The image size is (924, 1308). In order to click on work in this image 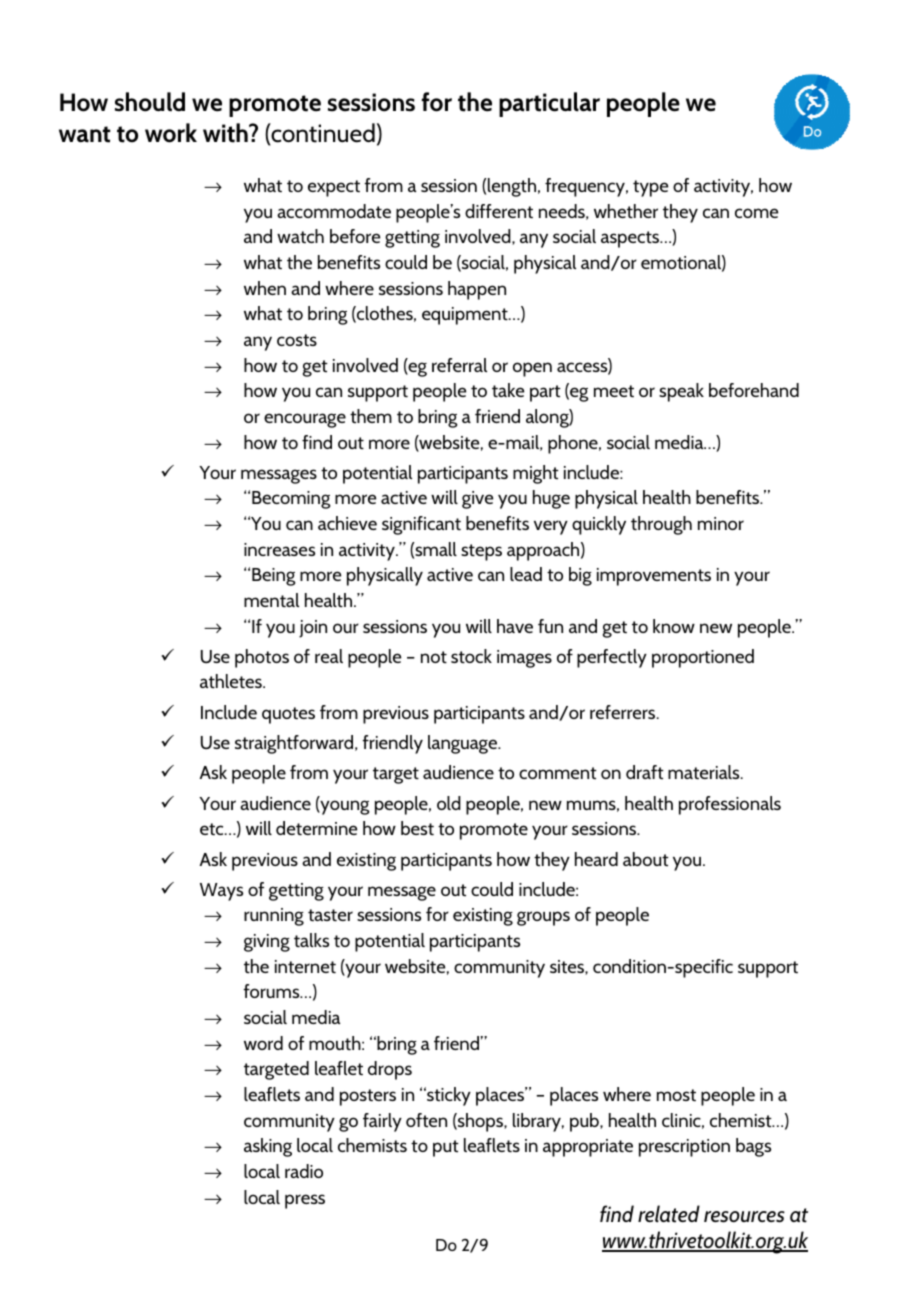, I will do `click(171, 133)`.
